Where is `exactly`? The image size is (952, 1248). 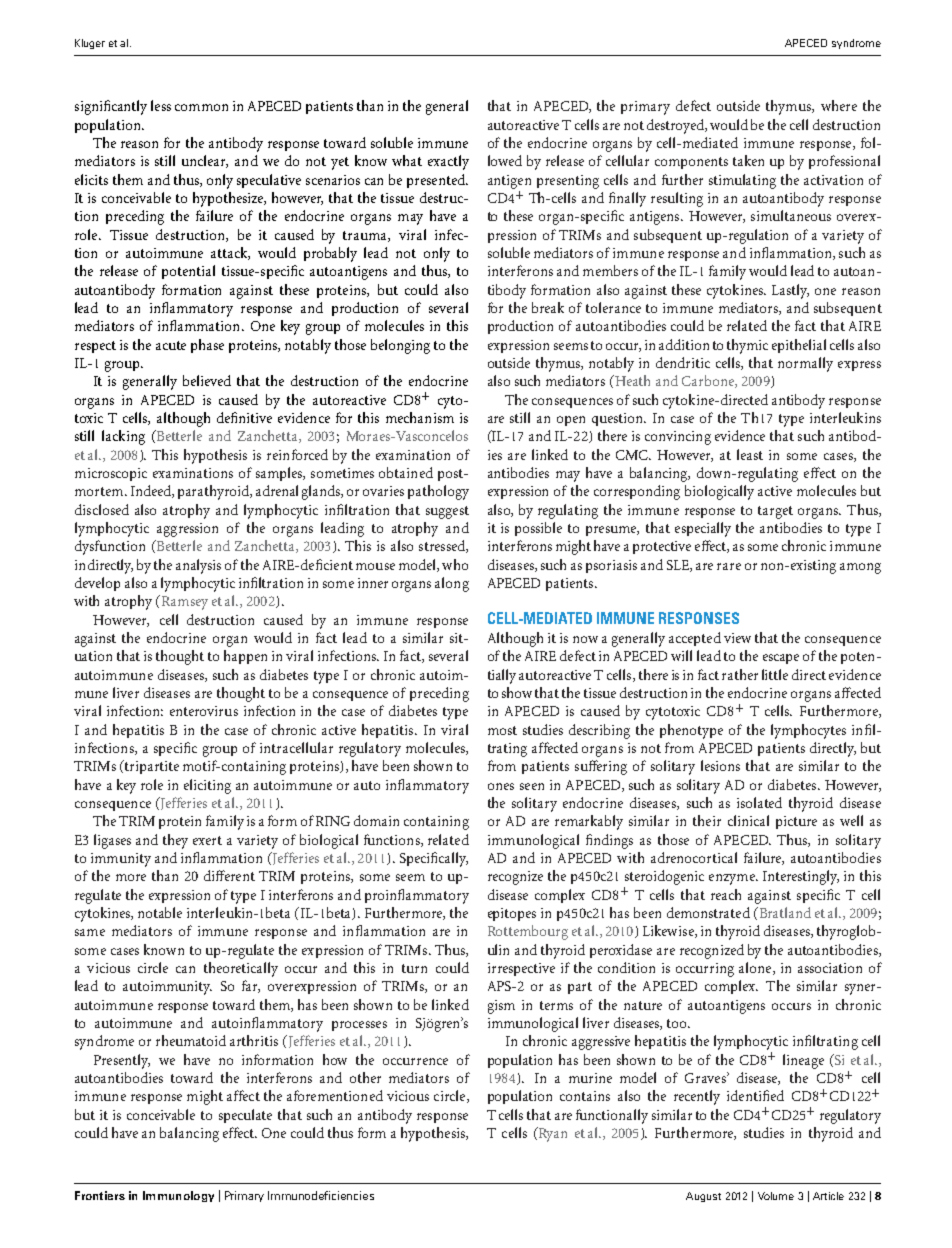 exactly is located at coordinates (448, 162).
